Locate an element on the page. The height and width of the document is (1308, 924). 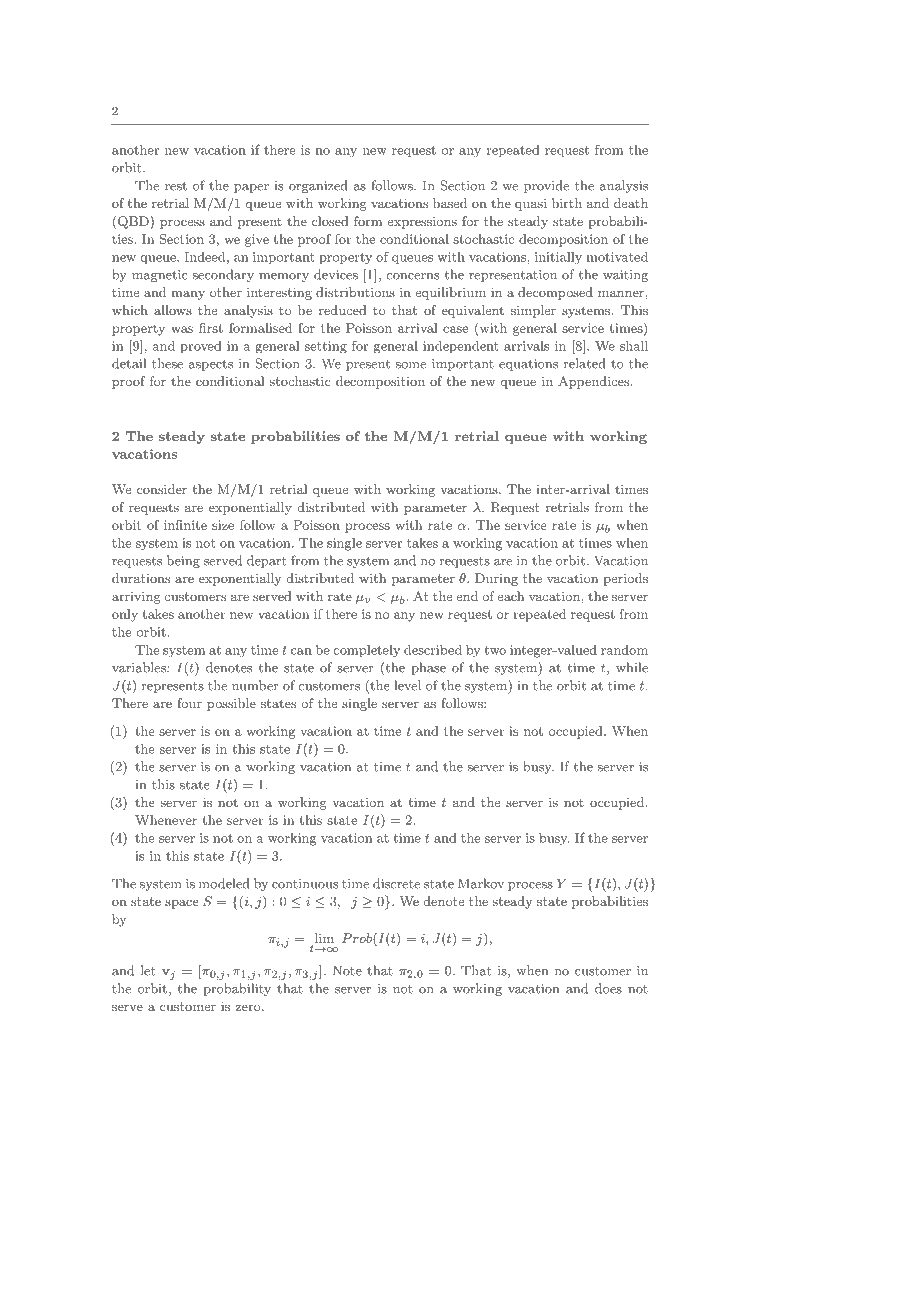
being is located at coordinates (183, 561).
